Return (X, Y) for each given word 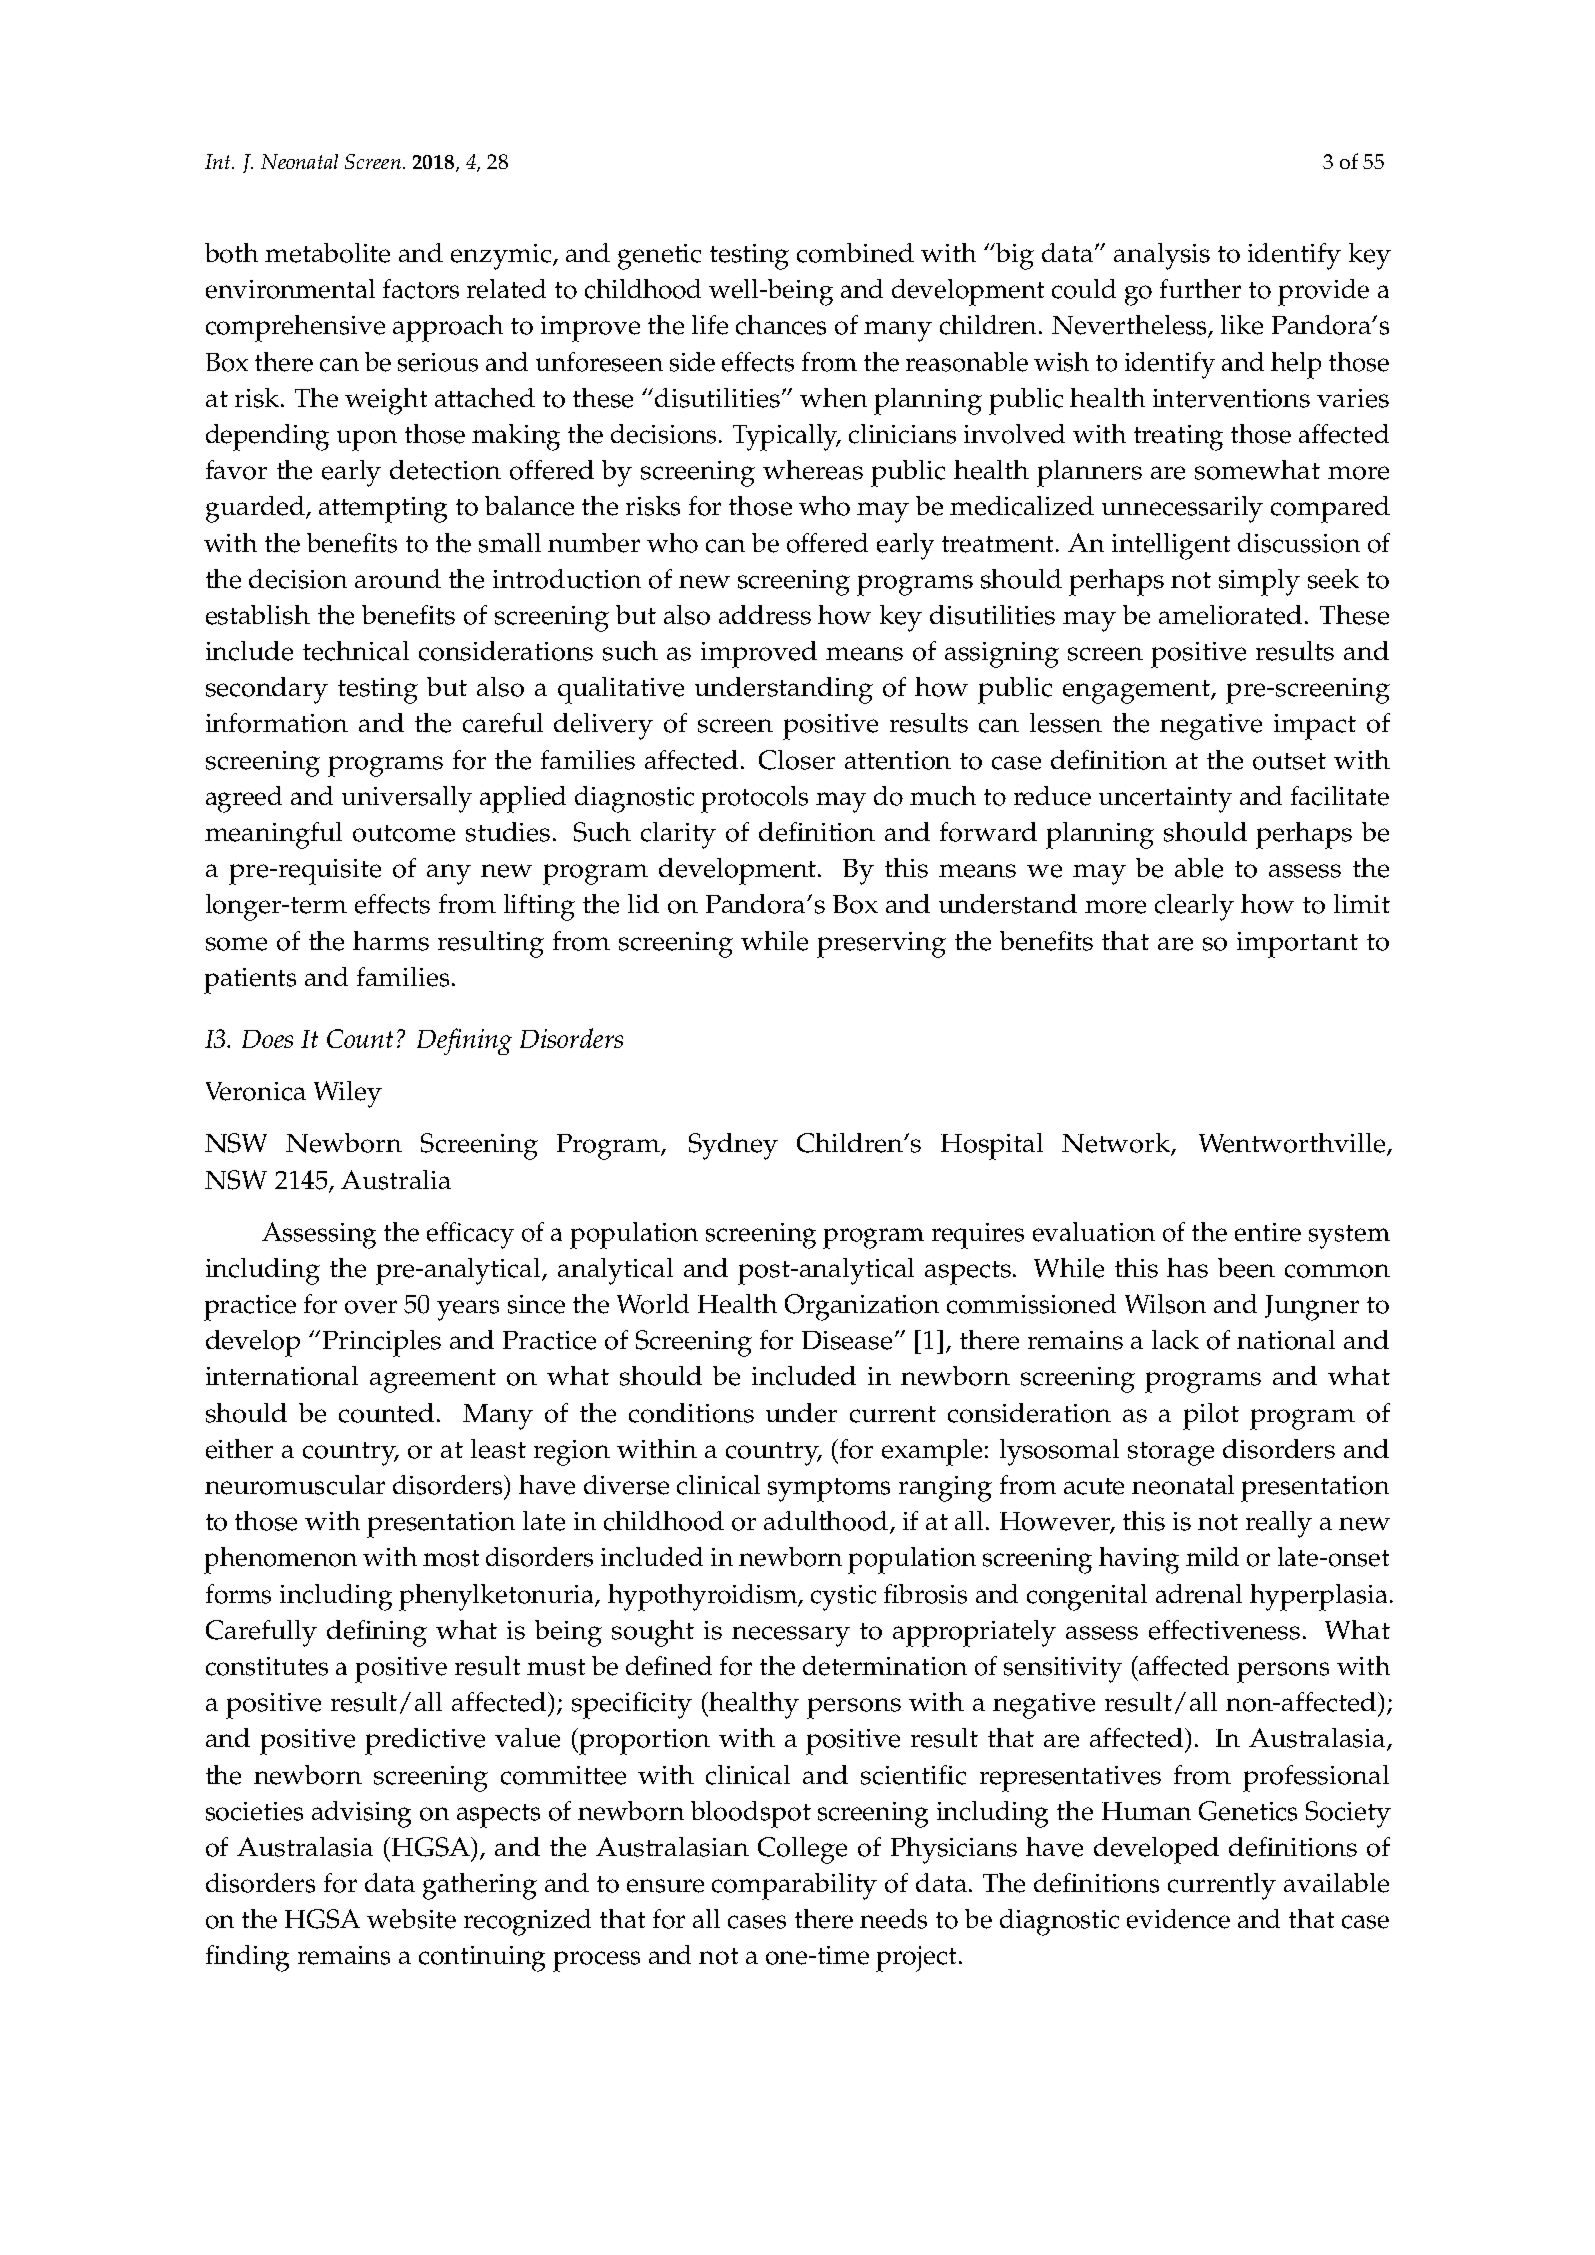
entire (1268, 1232)
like (1242, 325)
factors (421, 289)
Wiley (348, 1094)
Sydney (733, 1146)
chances (781, 325)
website (411, 1919)
